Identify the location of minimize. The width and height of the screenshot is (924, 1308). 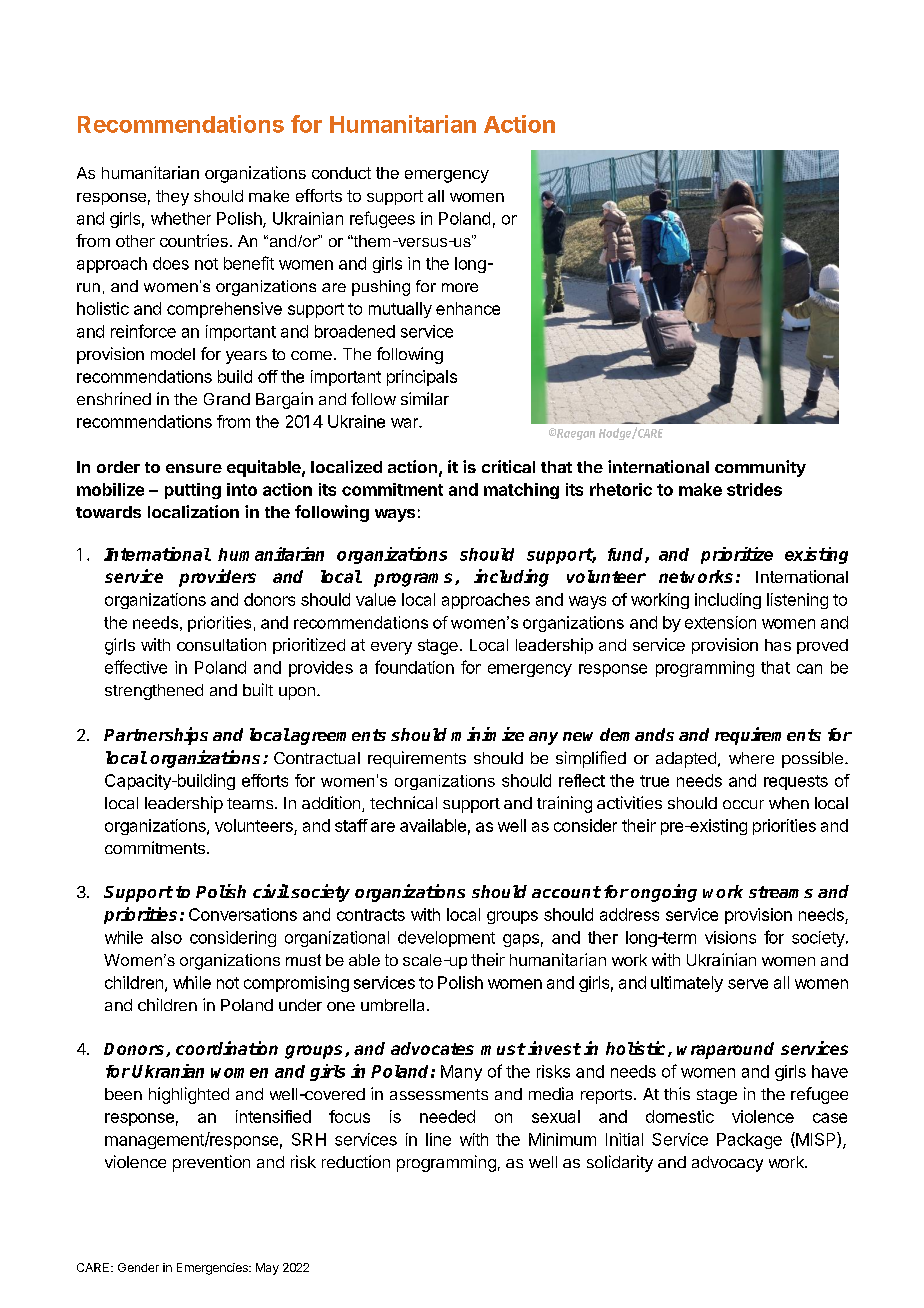
(487, 734).
